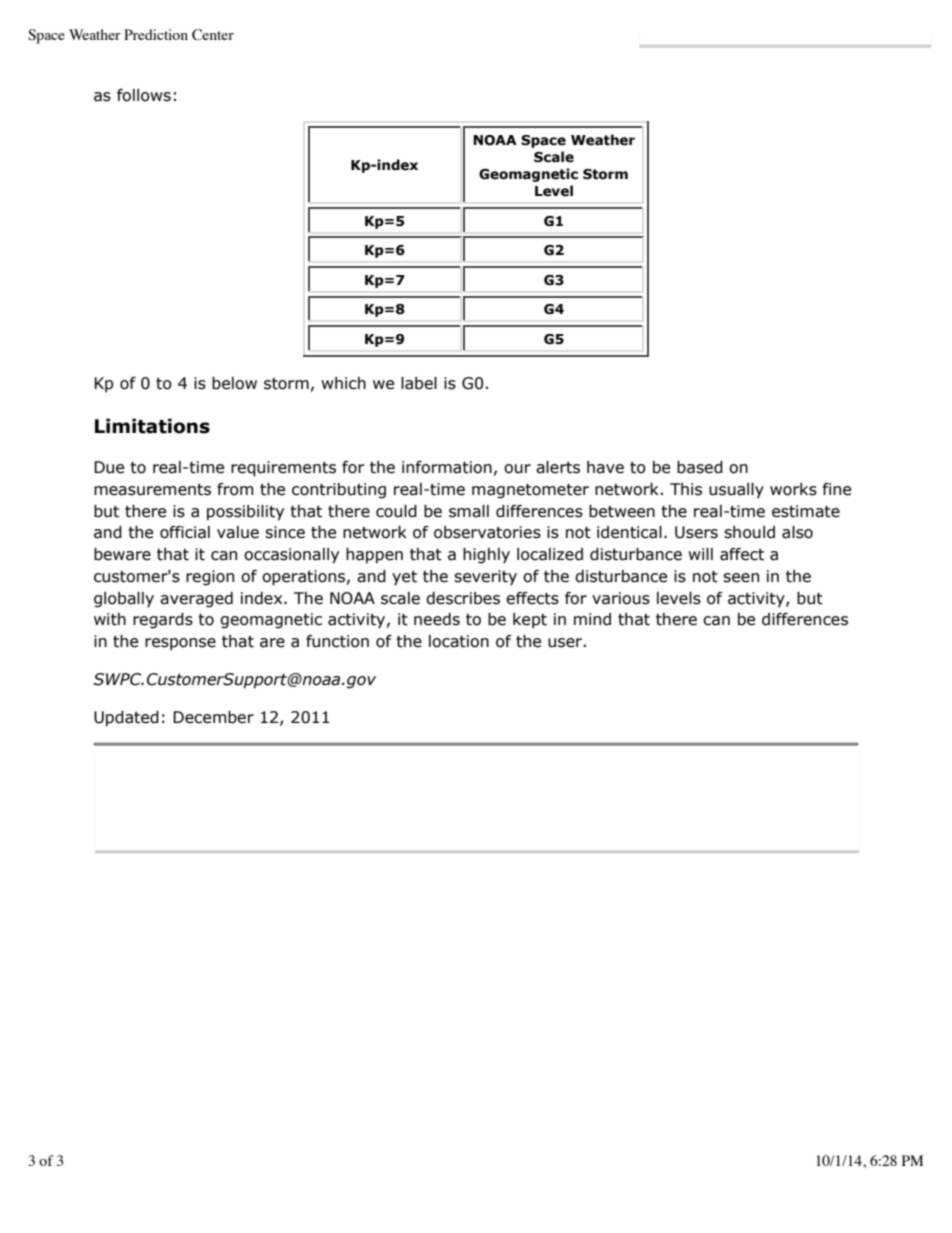 The height and width of the document is (1233, 952). Describe the element at coordinates (234, 383) in the document. I see `below` at that location.
